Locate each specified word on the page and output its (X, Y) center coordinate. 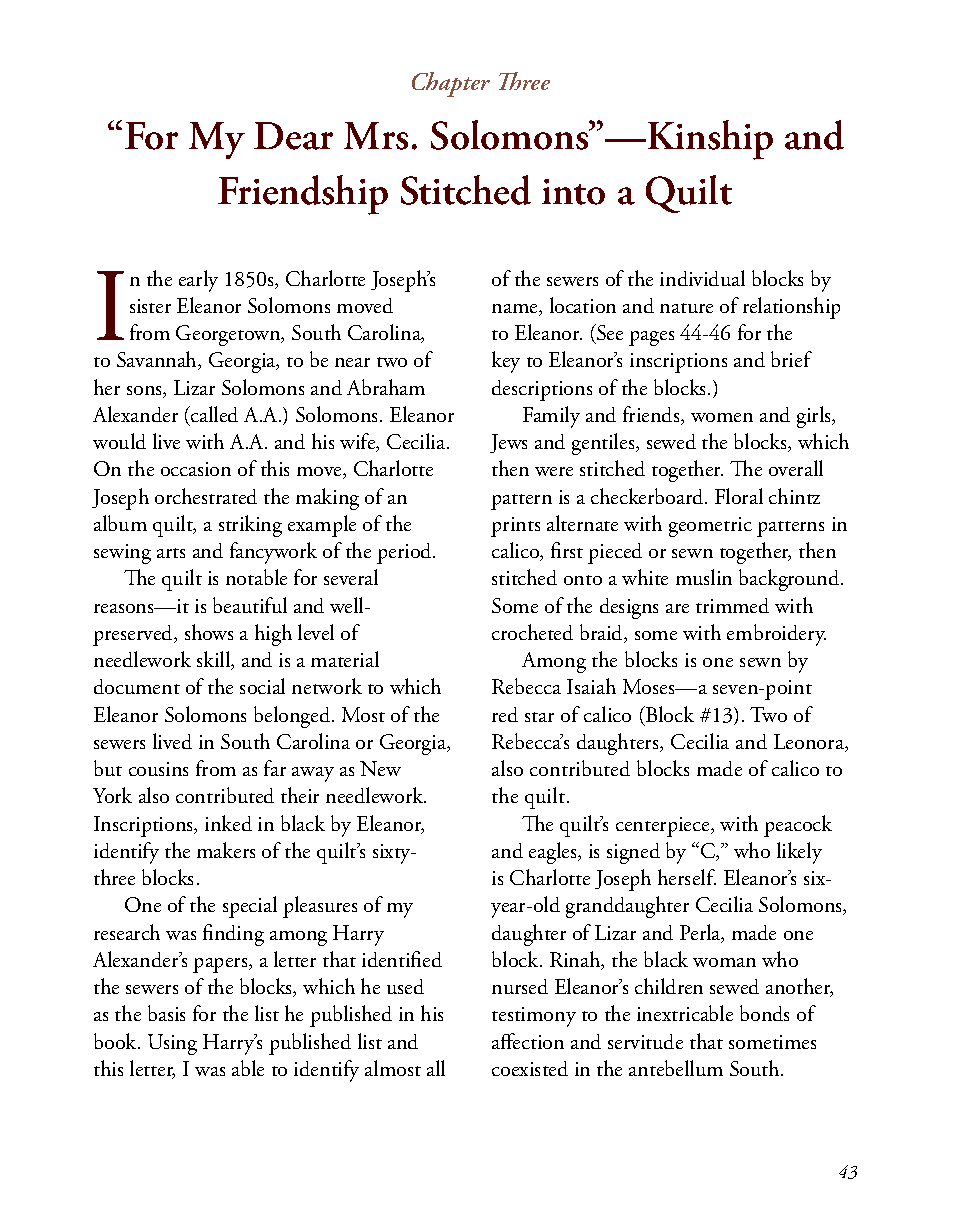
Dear (293, 136)
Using (172, 1044)
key (506, 362)
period (405, 553)
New (380, 768)
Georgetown (229, 335)
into (573, 192)
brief (791, 359)
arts (171, 553)
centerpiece (664, 827)
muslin (704, 577)
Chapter (451, 84)
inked (228, 823)
